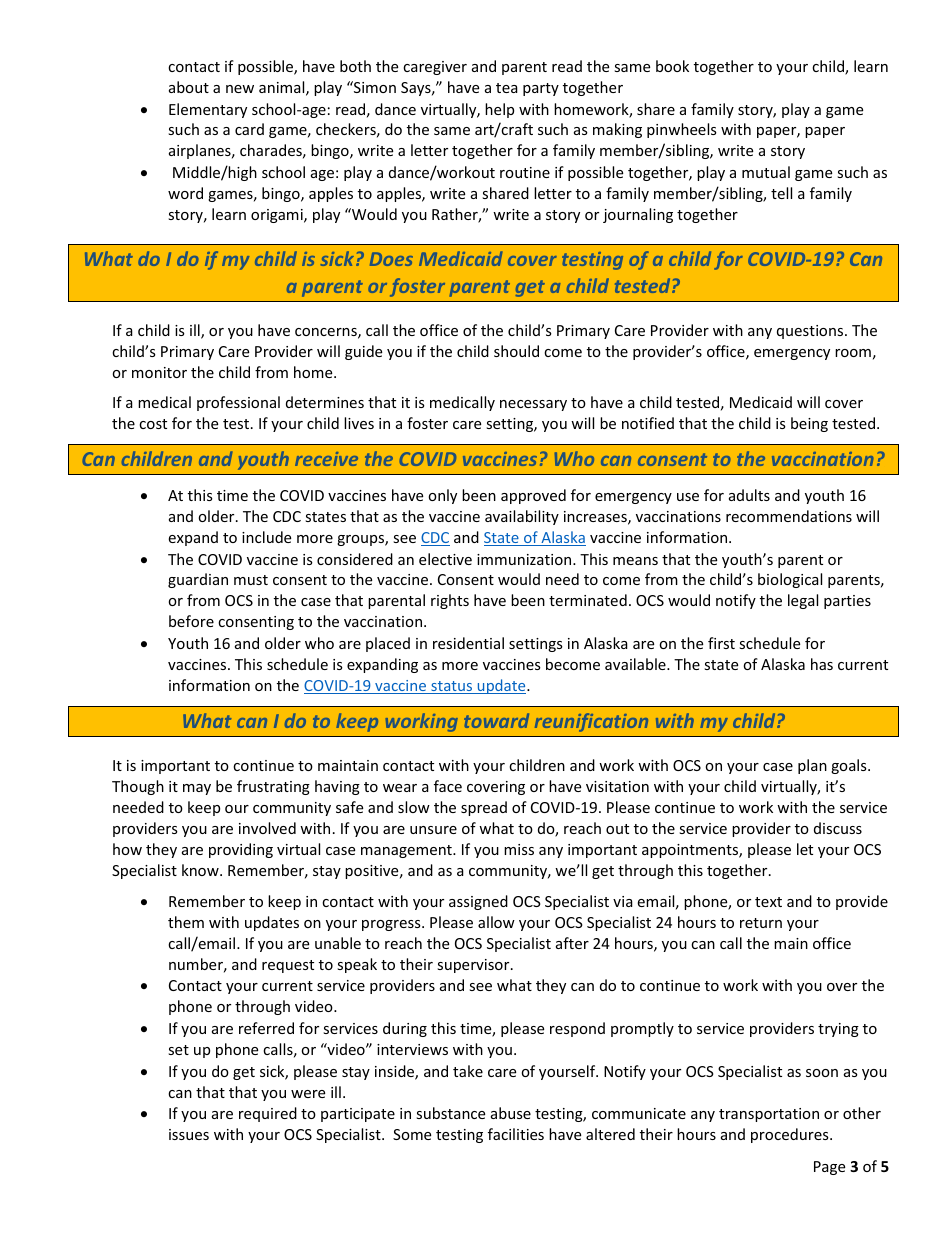 This document has width=952, height=1233. Describe the element at coordinates (791, 1135) in the document. I see `procedures` at that location.
